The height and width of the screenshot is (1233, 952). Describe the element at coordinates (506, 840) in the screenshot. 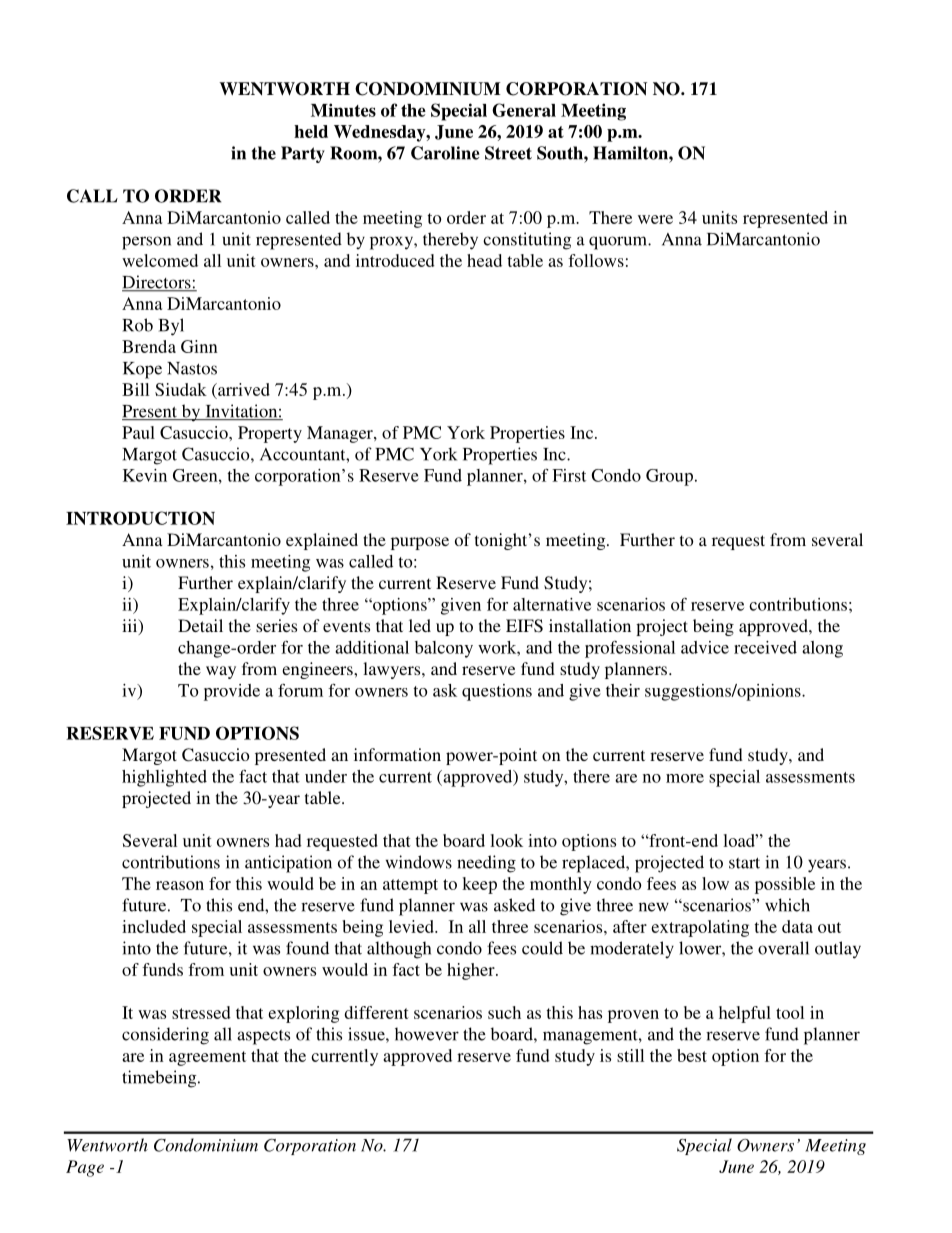

I see `look` at that location.
